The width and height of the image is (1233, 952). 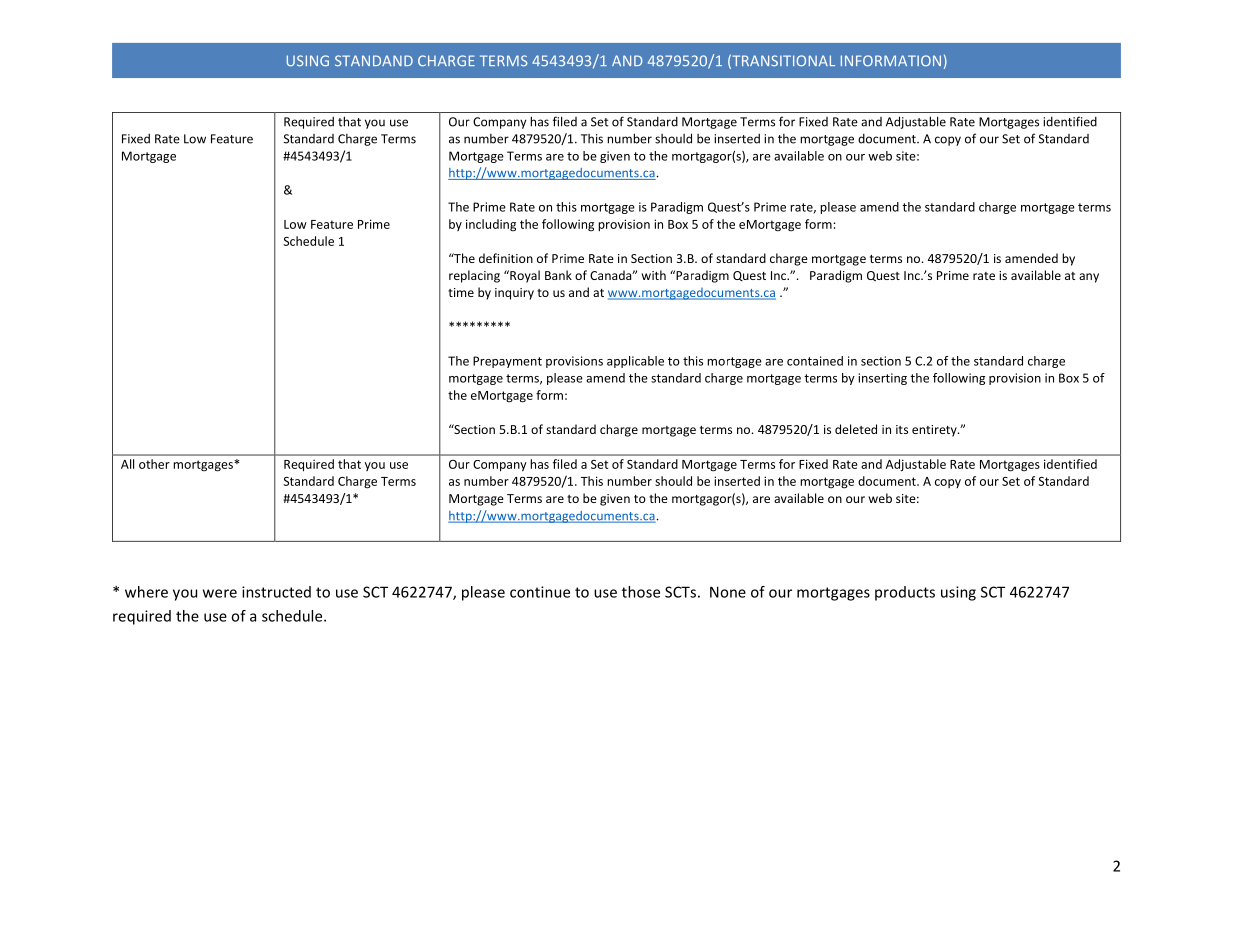 What do you see at coordinates (905, 593) in the image?
I see `products` at bounding box center [905, 593].
